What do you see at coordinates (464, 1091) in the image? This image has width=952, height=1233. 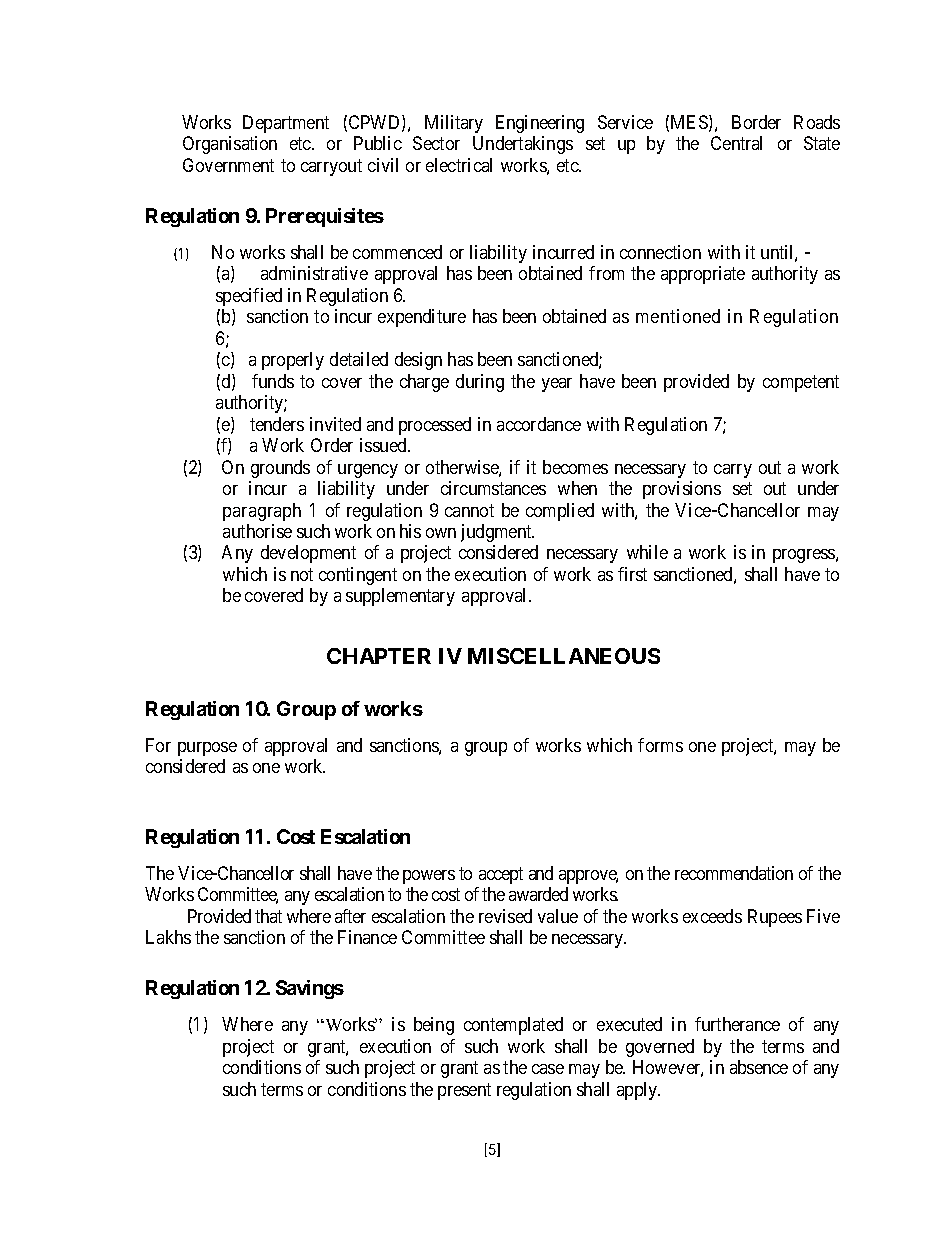 I see `present` at bounding box center [464, 1091].
